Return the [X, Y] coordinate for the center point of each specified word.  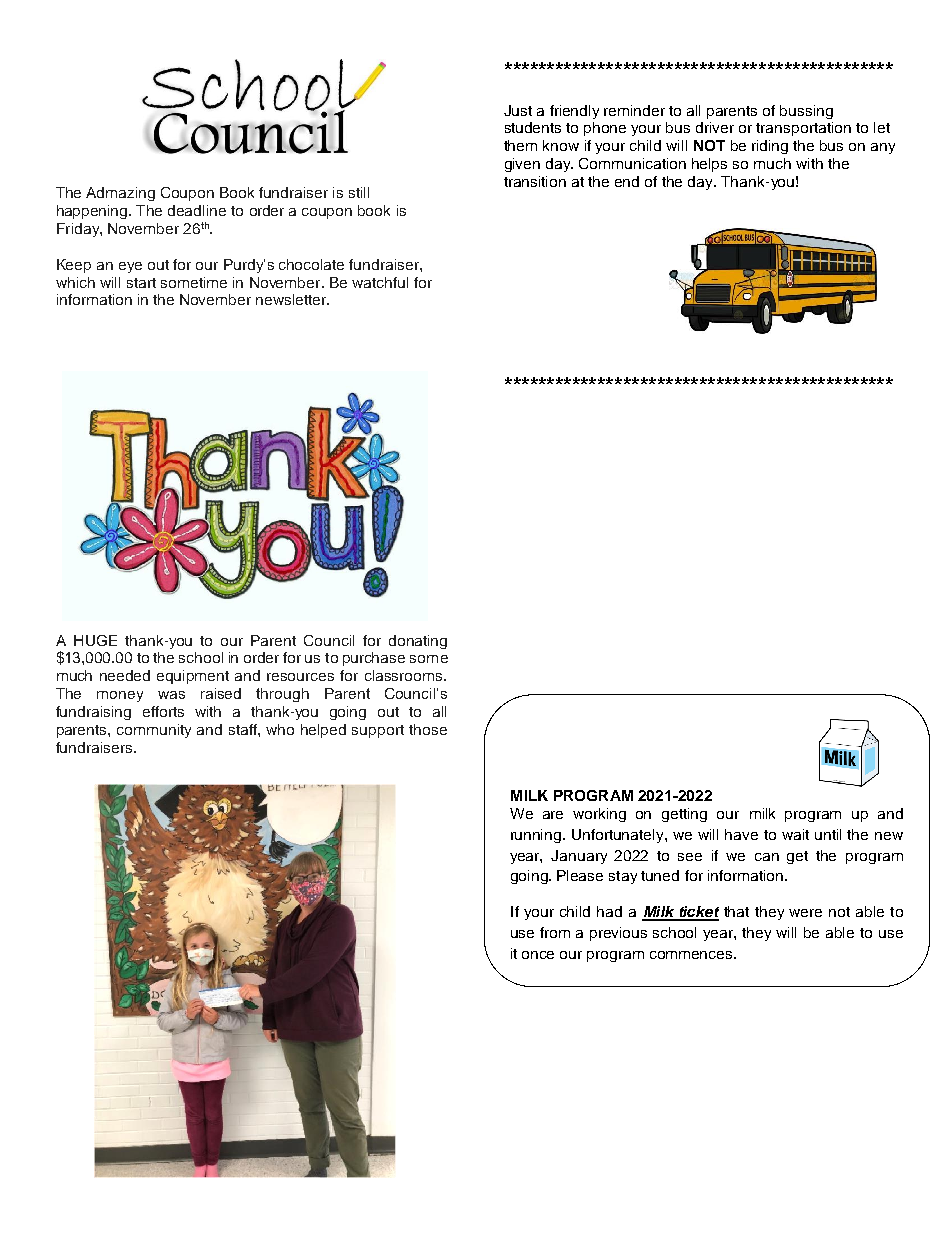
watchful [380, 282]
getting [684, 815]
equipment [193, 677]
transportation [803, 129]
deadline [197, 210]
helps [709, 165]
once [538, 955]
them [520, 145]
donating [418, 642]
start [141, 283]
